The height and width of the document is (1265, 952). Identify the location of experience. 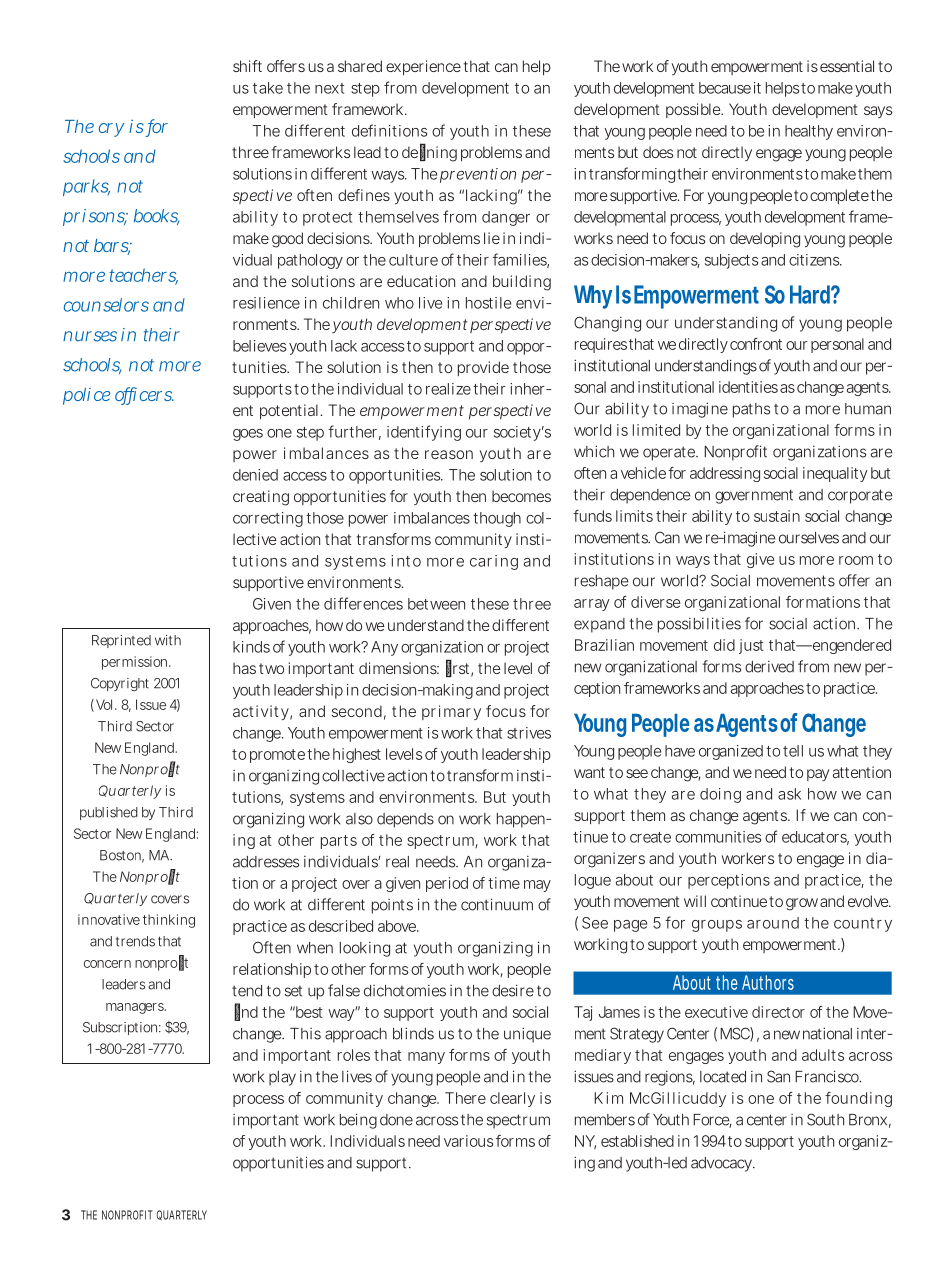
(423, 67).
